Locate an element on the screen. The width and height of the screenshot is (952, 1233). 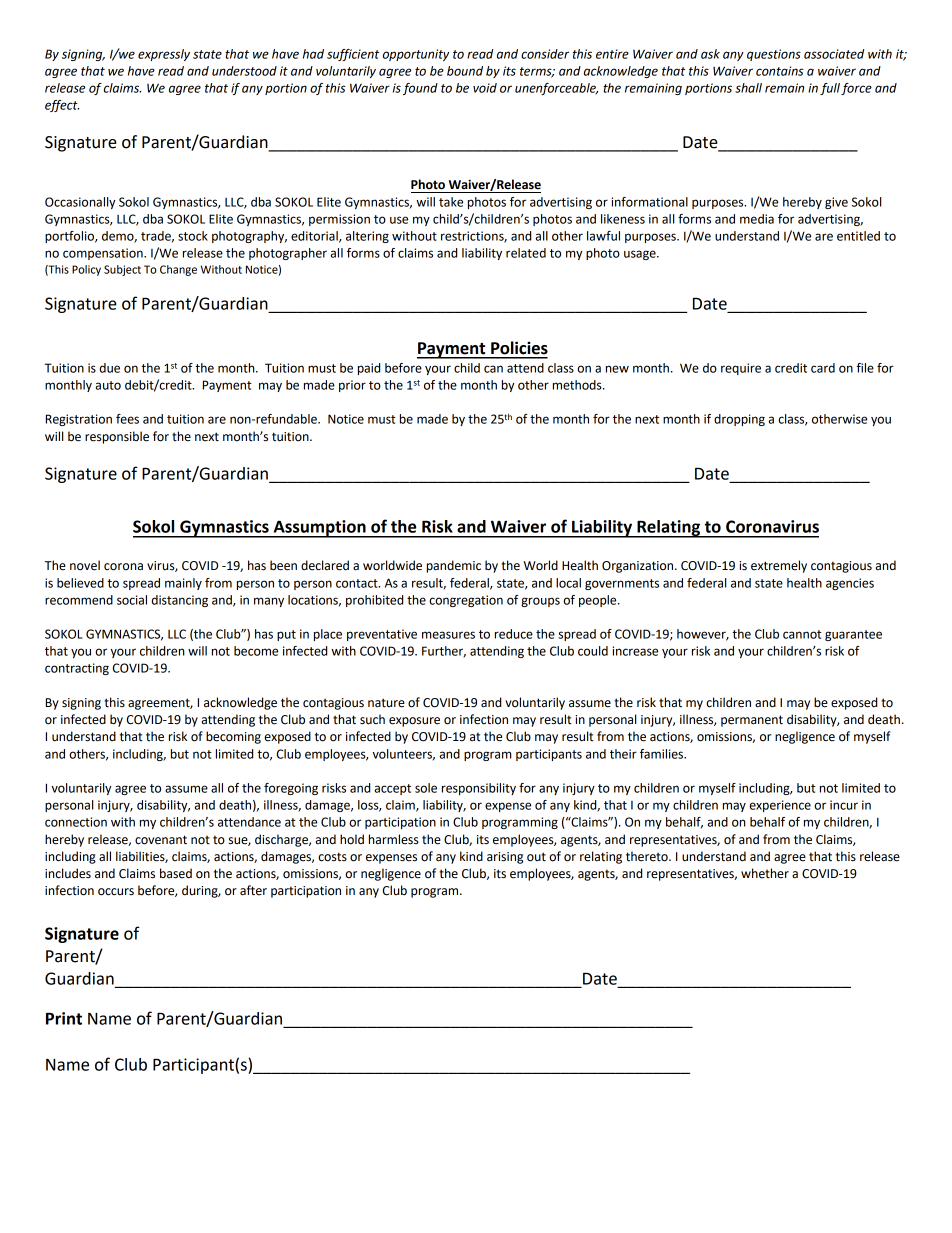
whether is located at coordinates (765, 873).
